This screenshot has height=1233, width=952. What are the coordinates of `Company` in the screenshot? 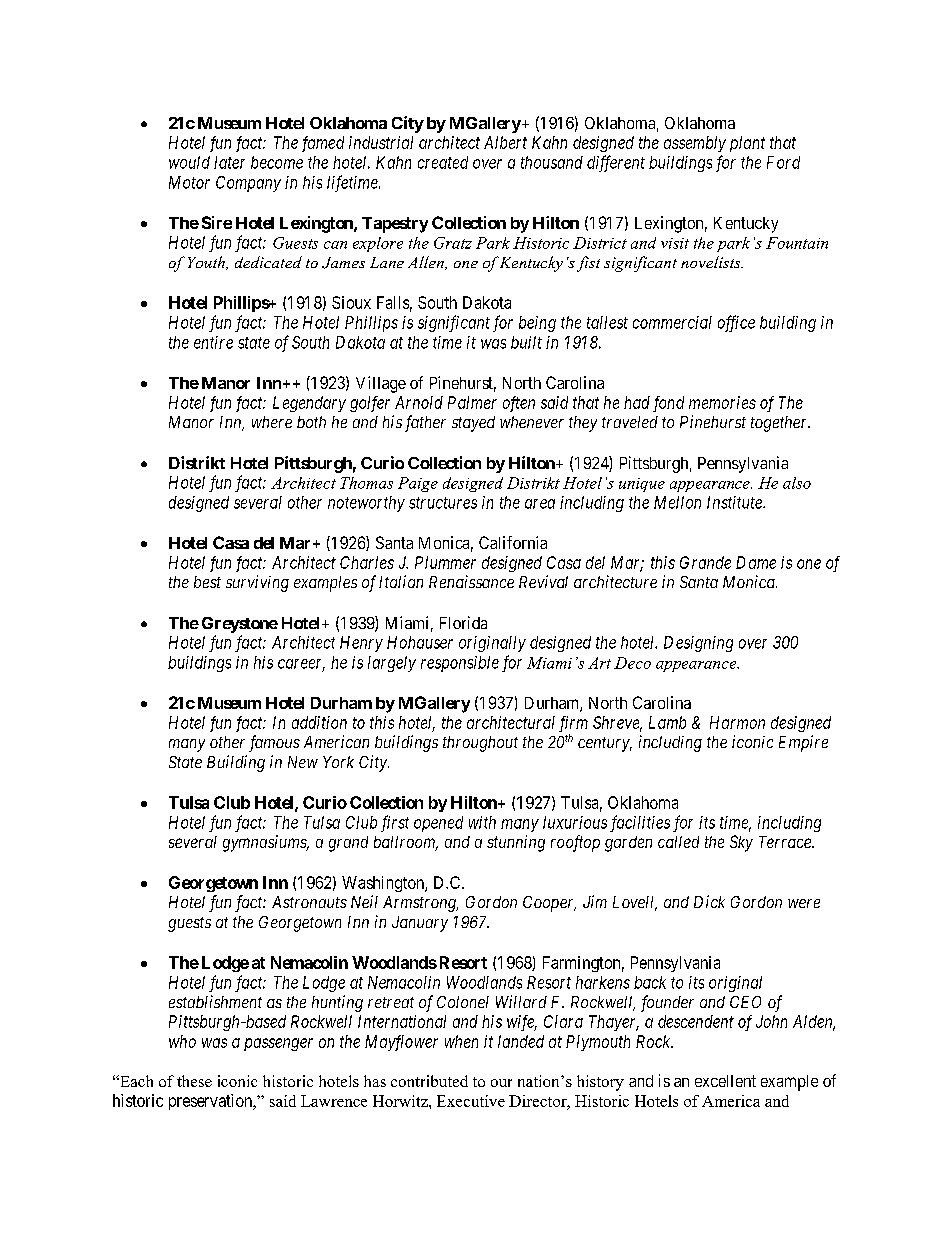 It's located at (248, 184).
